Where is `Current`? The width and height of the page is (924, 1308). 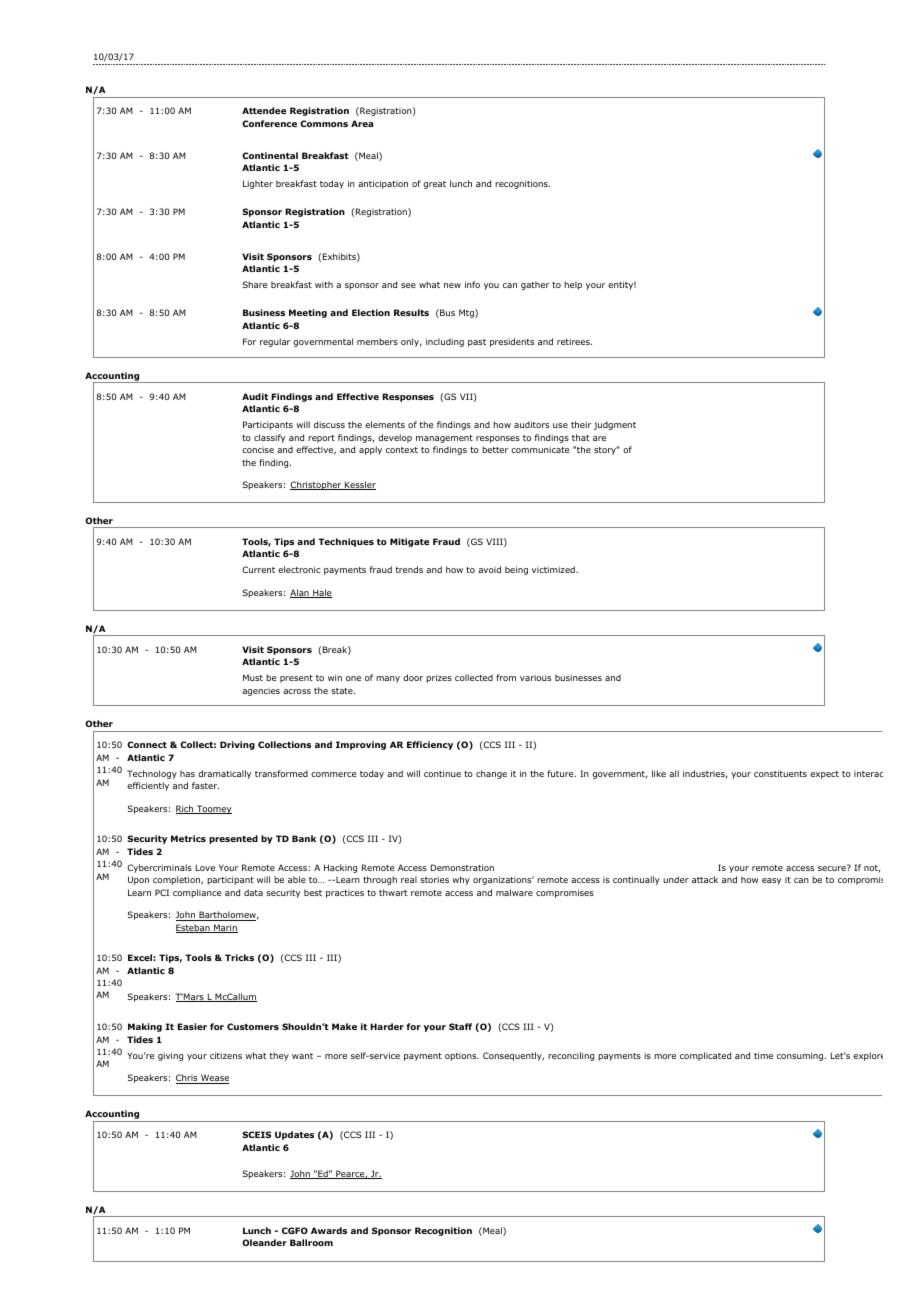 Current is located at coordinates (258, 569).
